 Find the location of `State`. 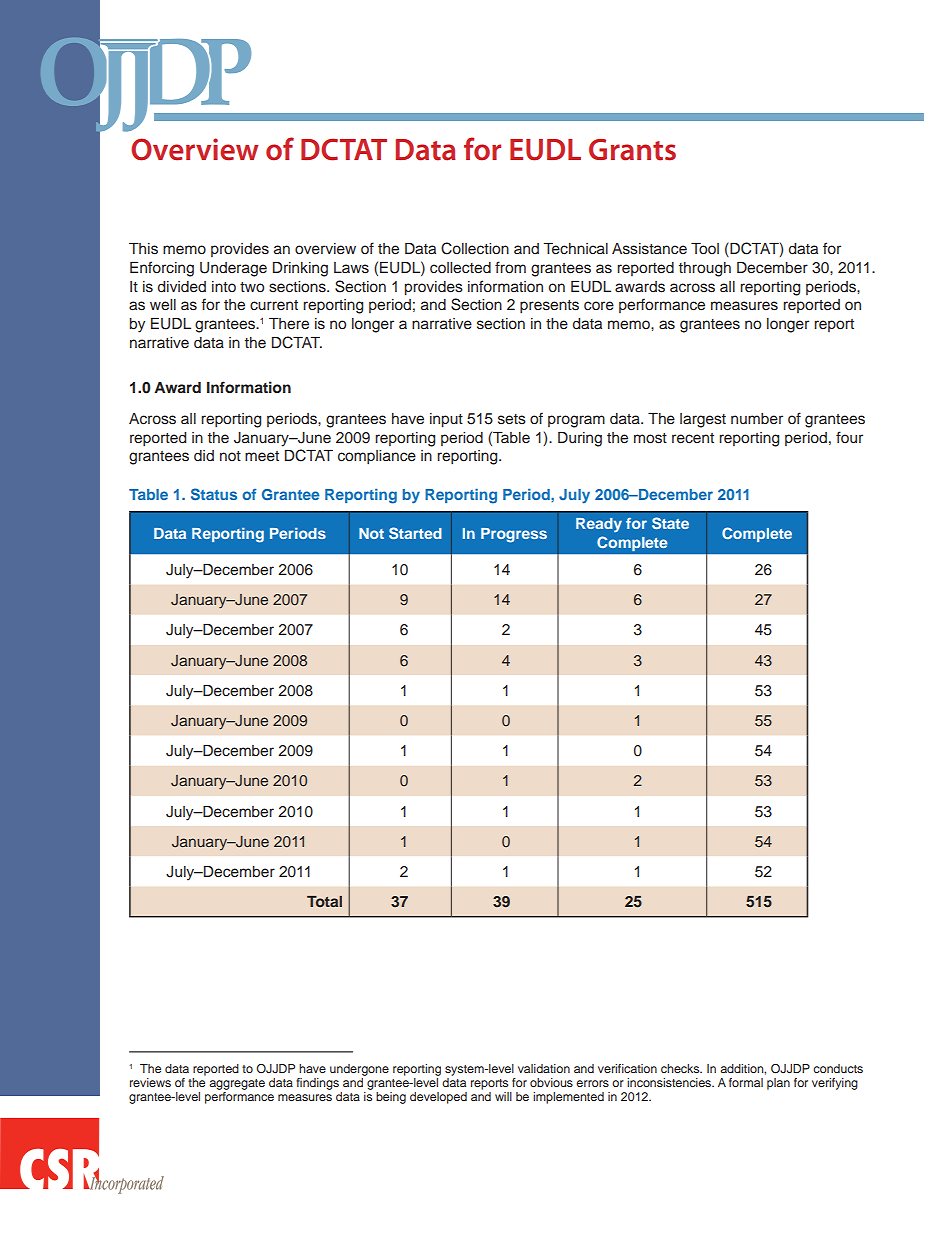

State is located at coordinates (670, 523).
